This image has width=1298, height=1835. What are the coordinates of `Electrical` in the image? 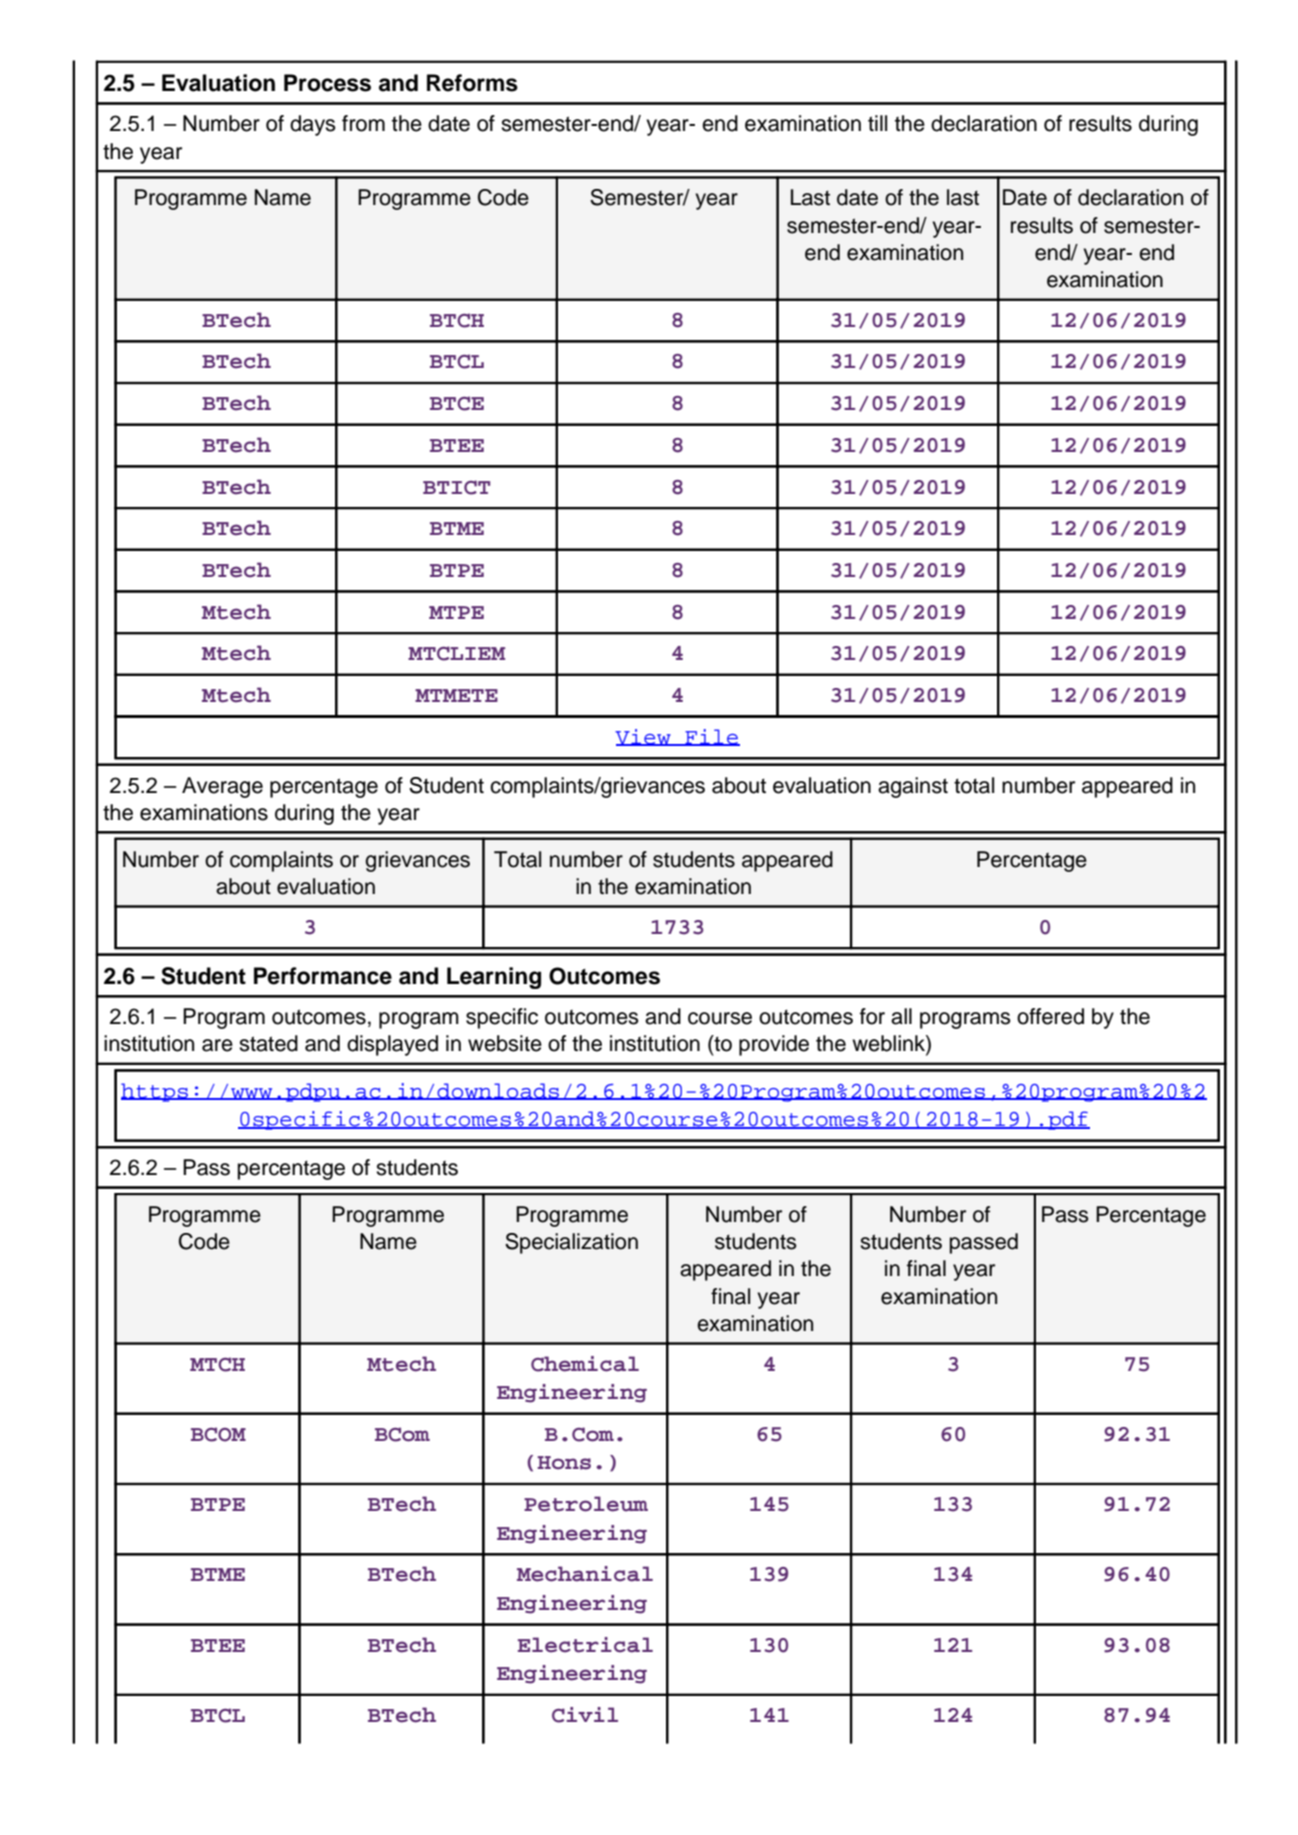 It's located at (585, 1645).
